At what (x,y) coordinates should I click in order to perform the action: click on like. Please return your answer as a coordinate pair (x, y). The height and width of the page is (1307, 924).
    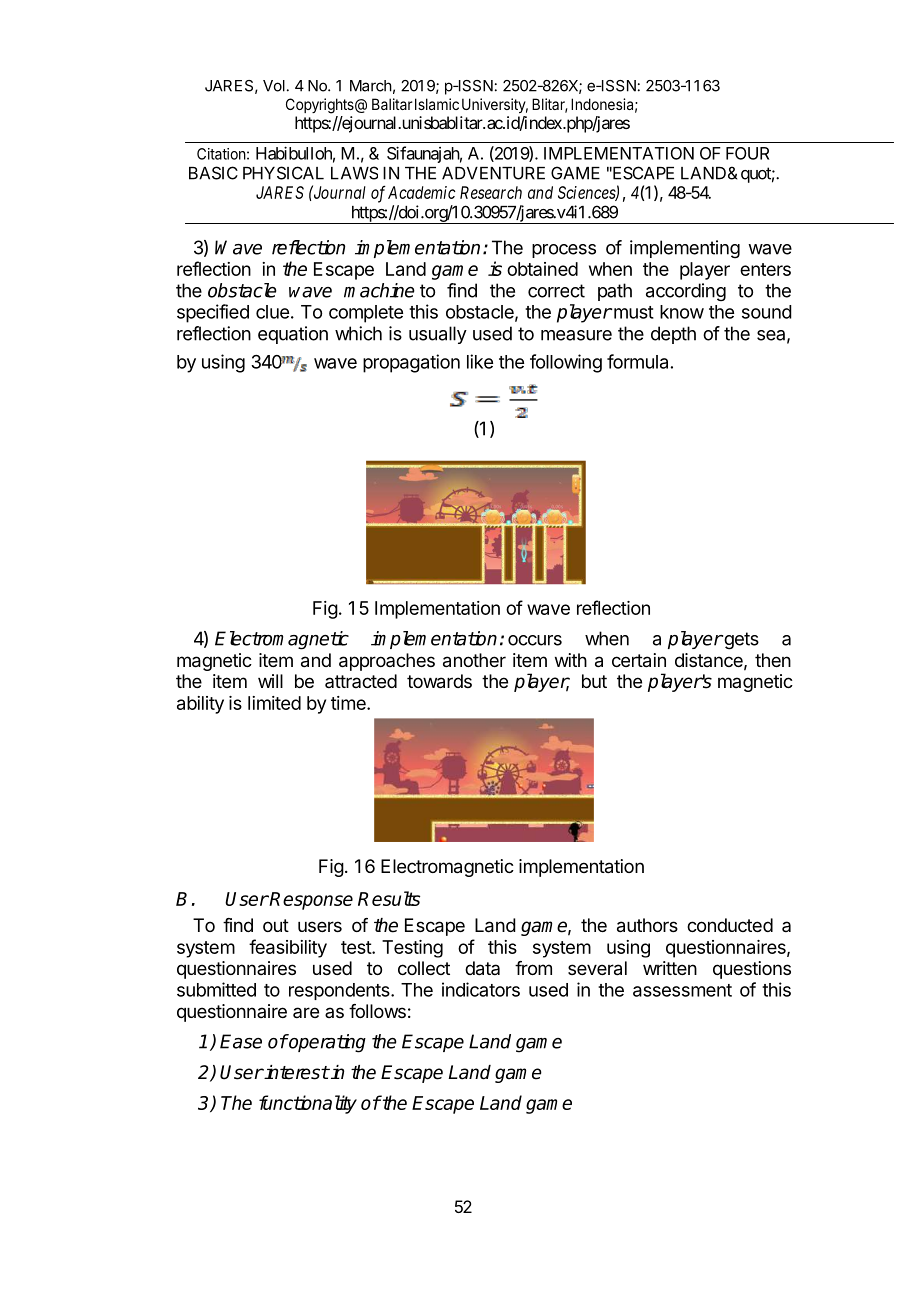
    Looking at the image, I should click on (480, 361).
